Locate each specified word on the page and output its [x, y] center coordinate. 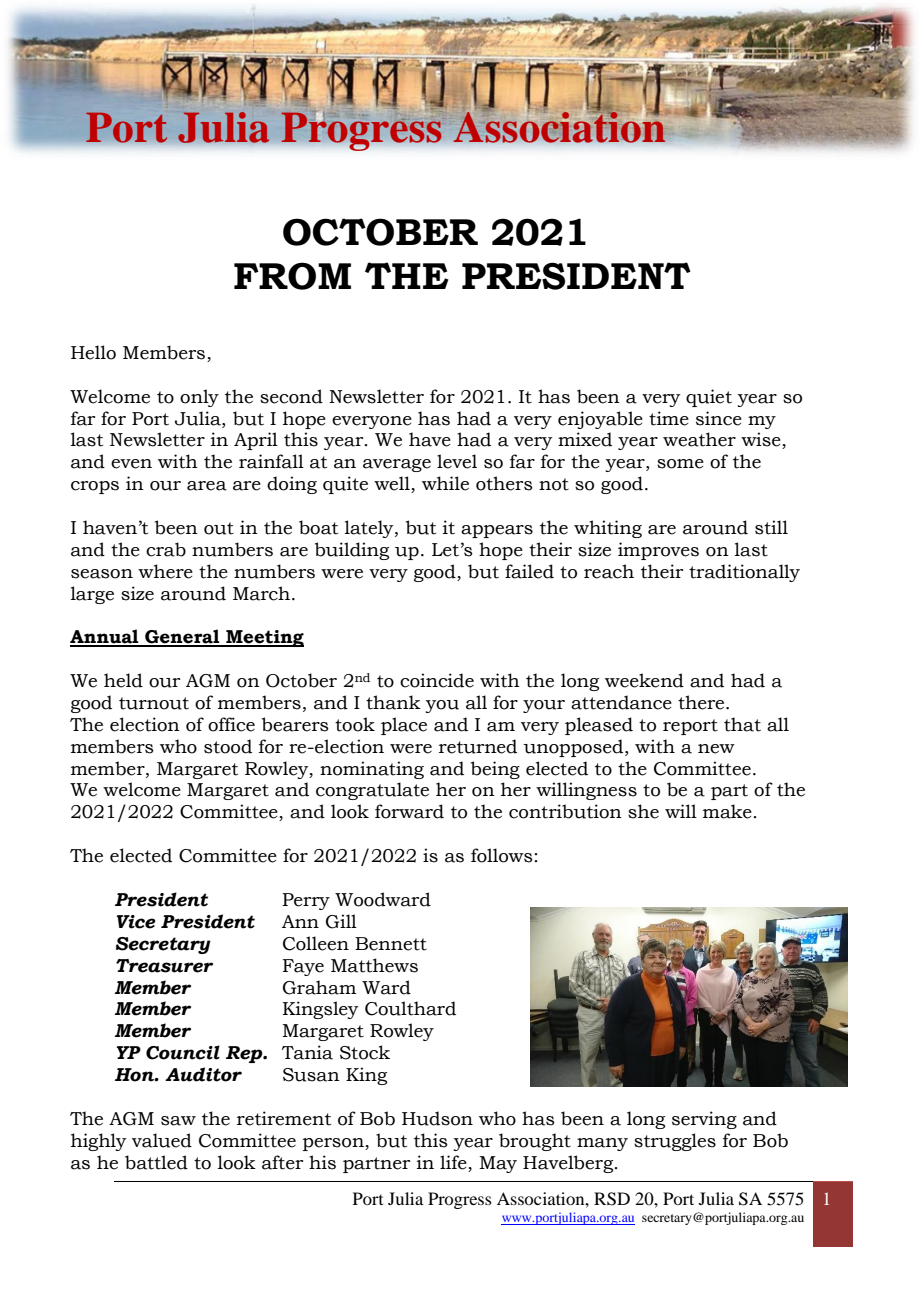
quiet [709, 398]
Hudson [437, 1118]
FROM [292, 276]
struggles [675, 1142]
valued [162, 1140]
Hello [93, 352]
